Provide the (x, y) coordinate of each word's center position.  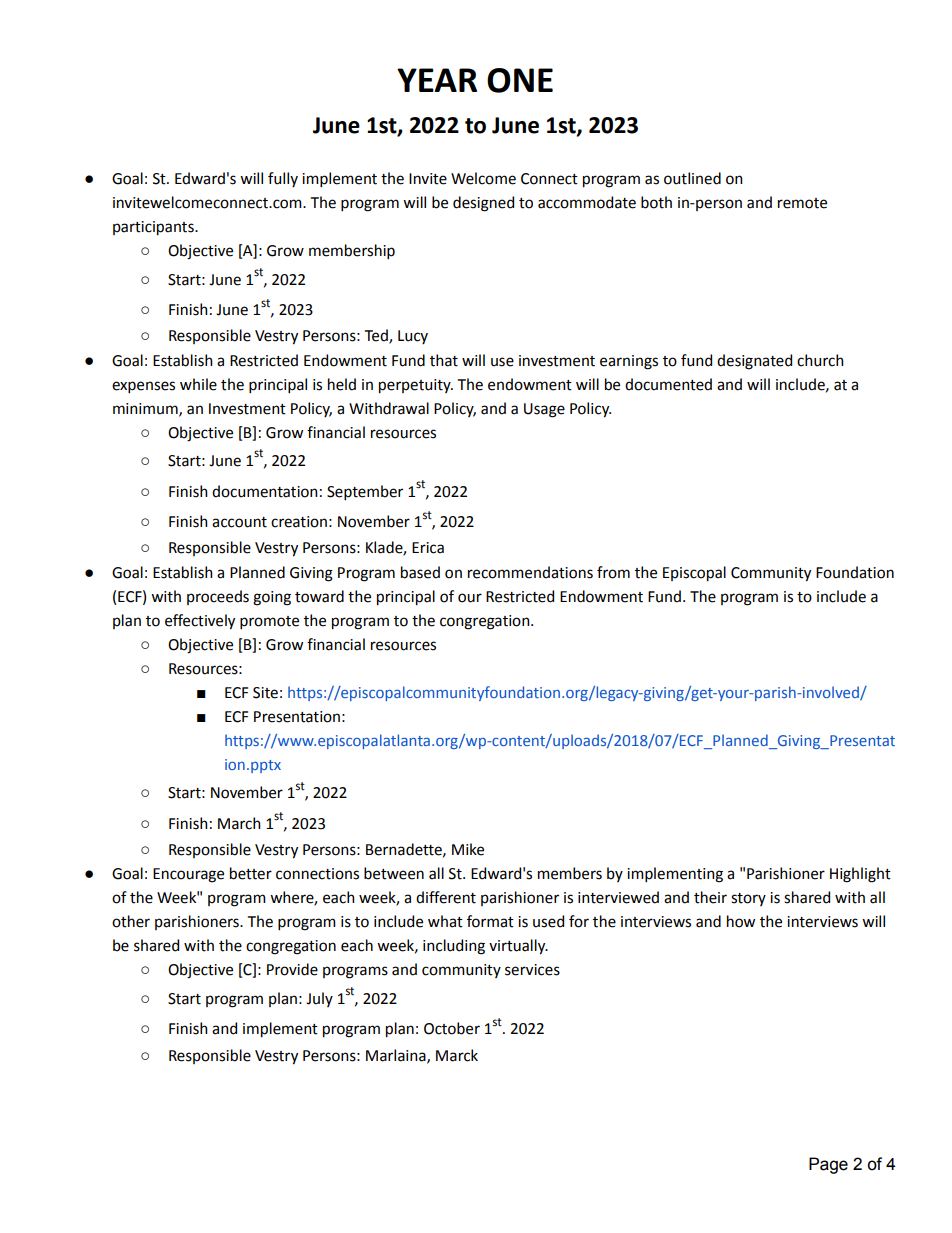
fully (283, 179)
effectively (200, 622)
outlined (692, 178)
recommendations (530, 572)
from (613, 572)
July (319, 999)
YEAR (437, 80)
